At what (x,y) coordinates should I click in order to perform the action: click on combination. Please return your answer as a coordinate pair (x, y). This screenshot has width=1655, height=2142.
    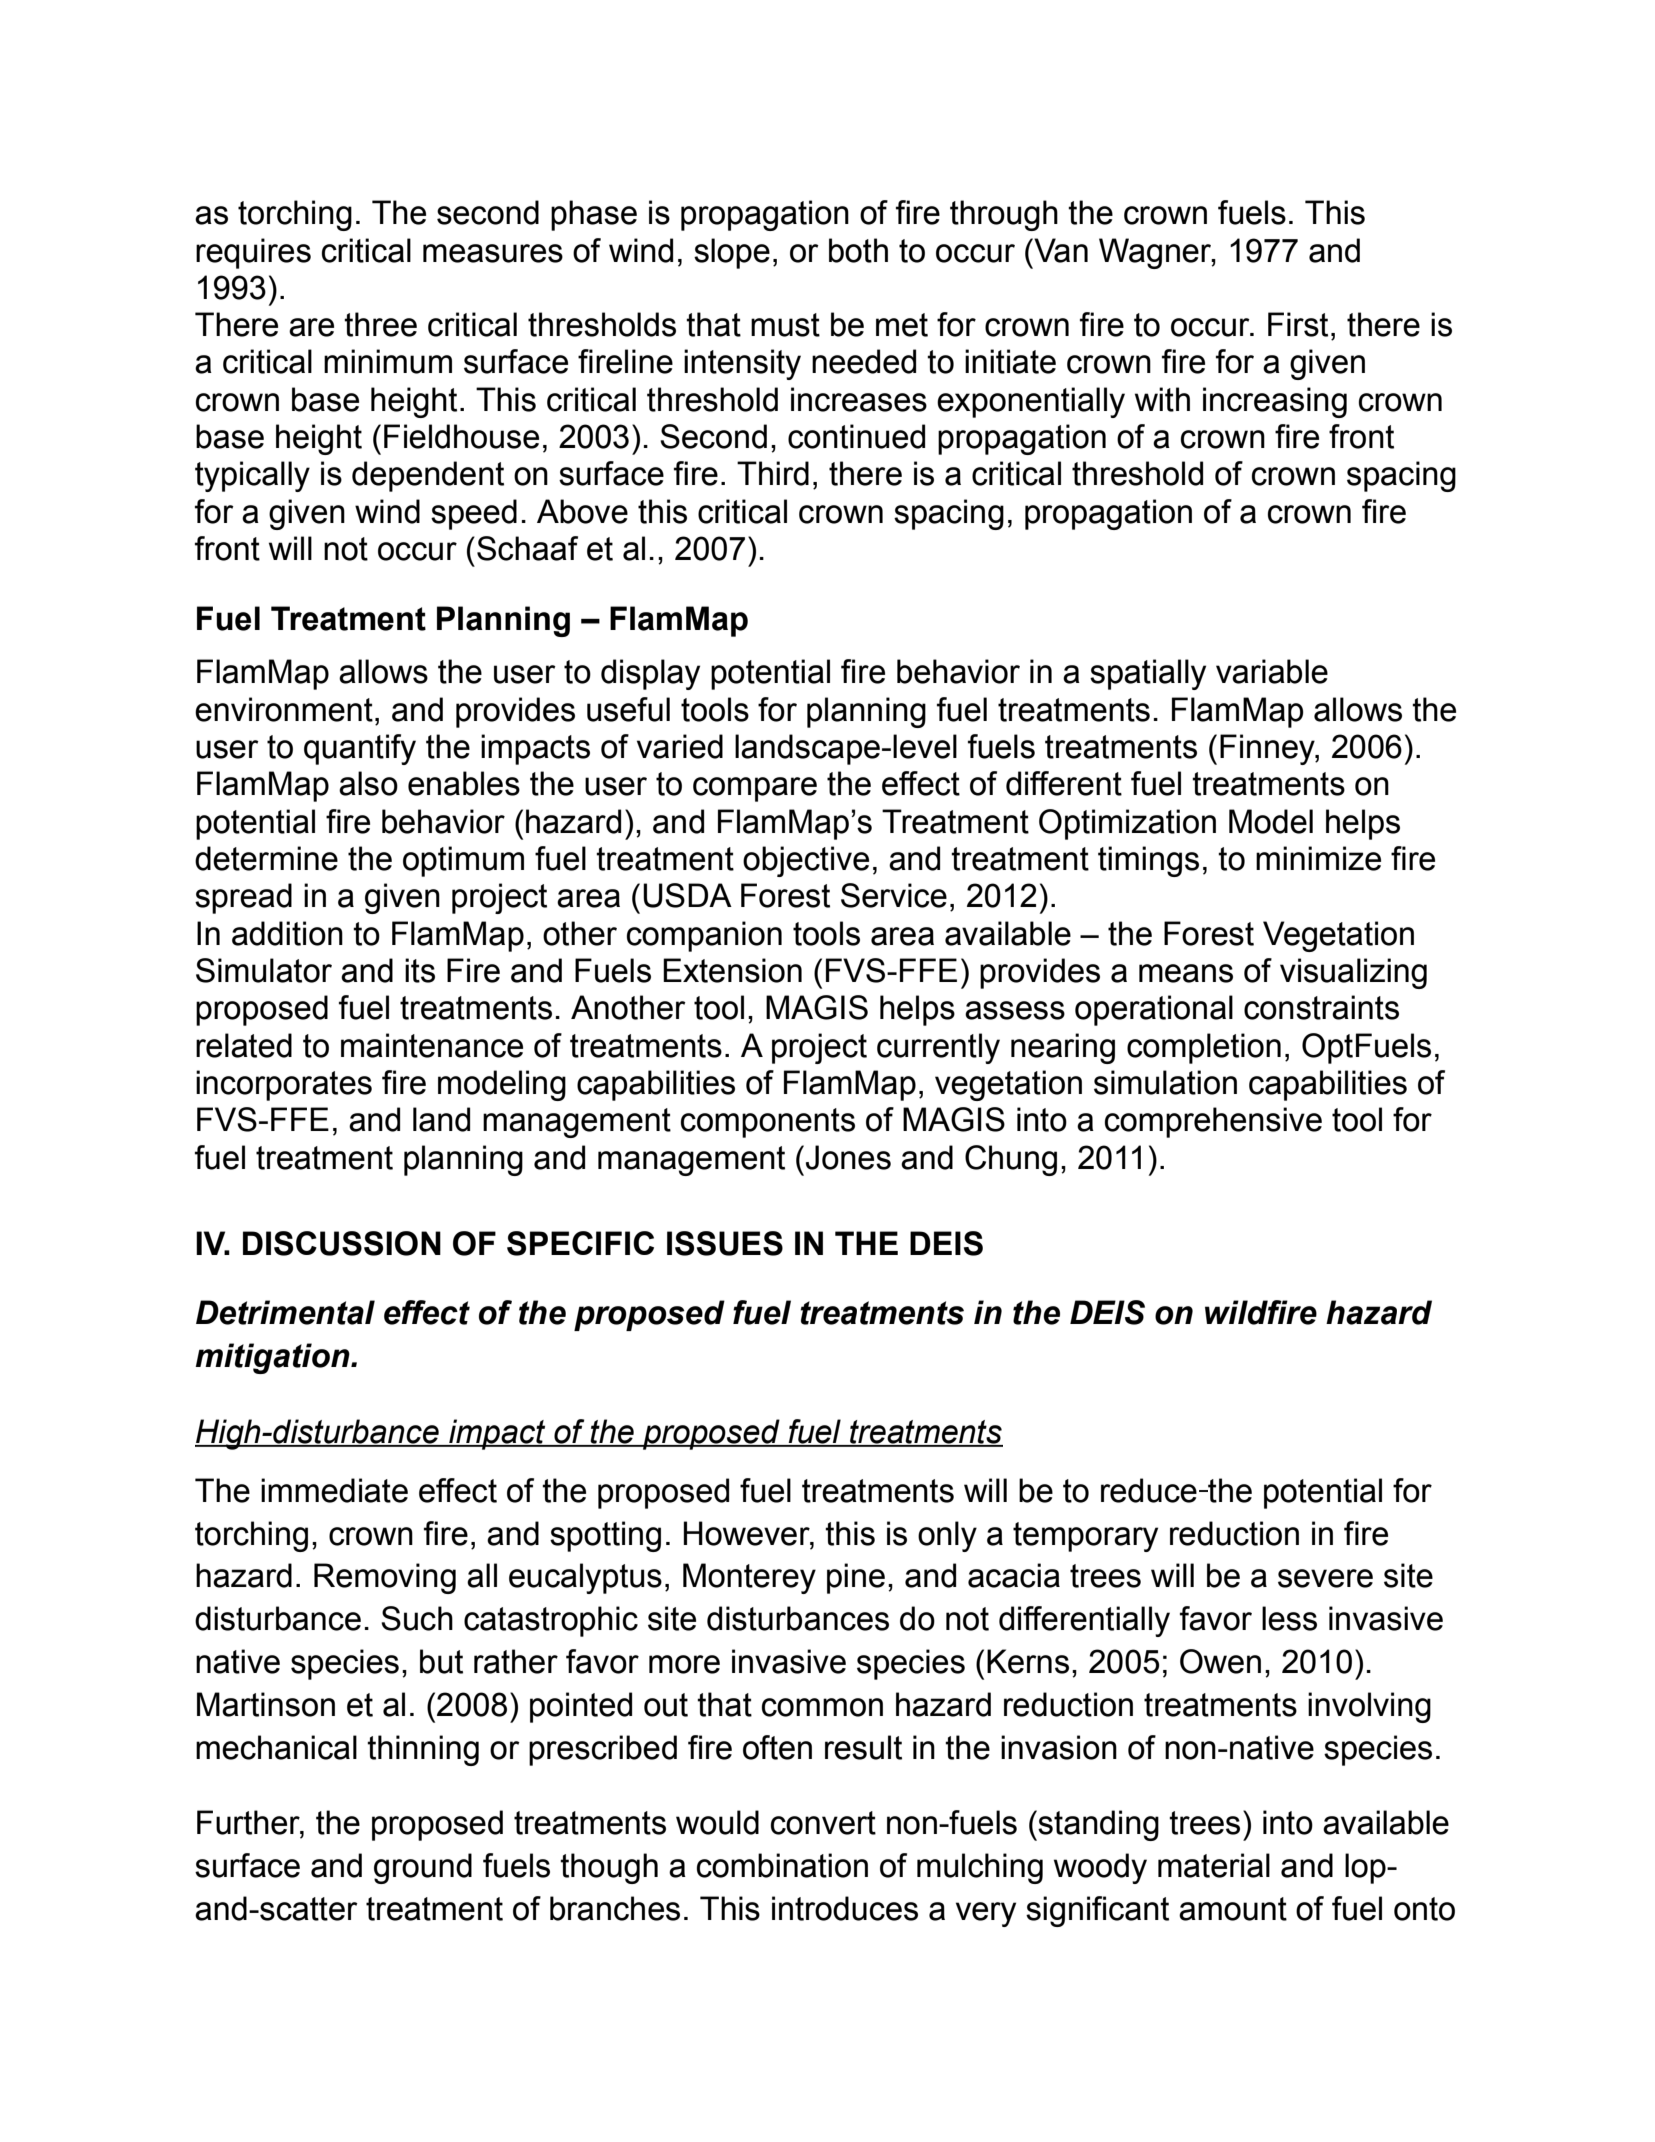
    Looking at the image, I should click on (782, 1865).
